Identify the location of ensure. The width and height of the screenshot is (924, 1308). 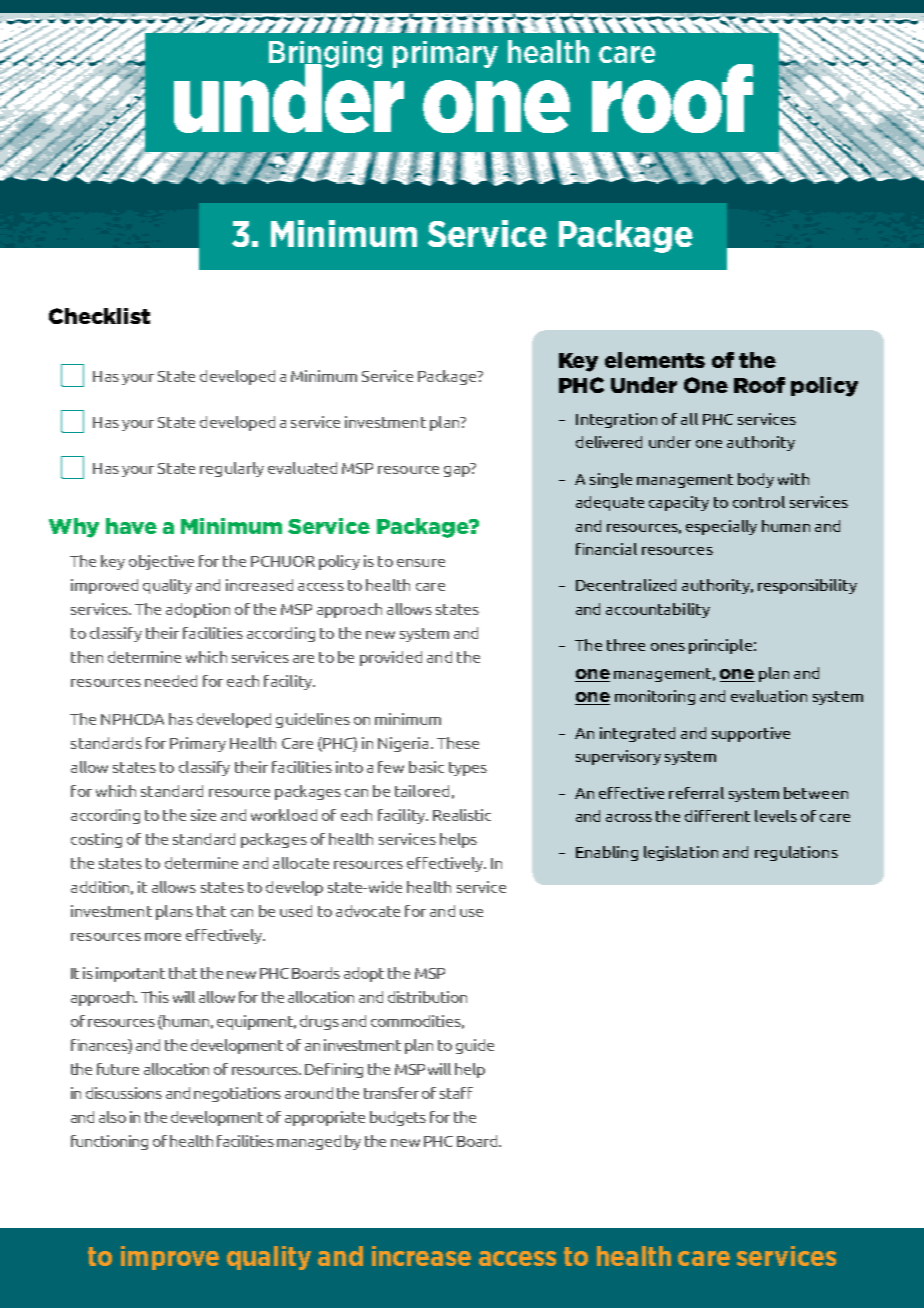
(421, 563).
